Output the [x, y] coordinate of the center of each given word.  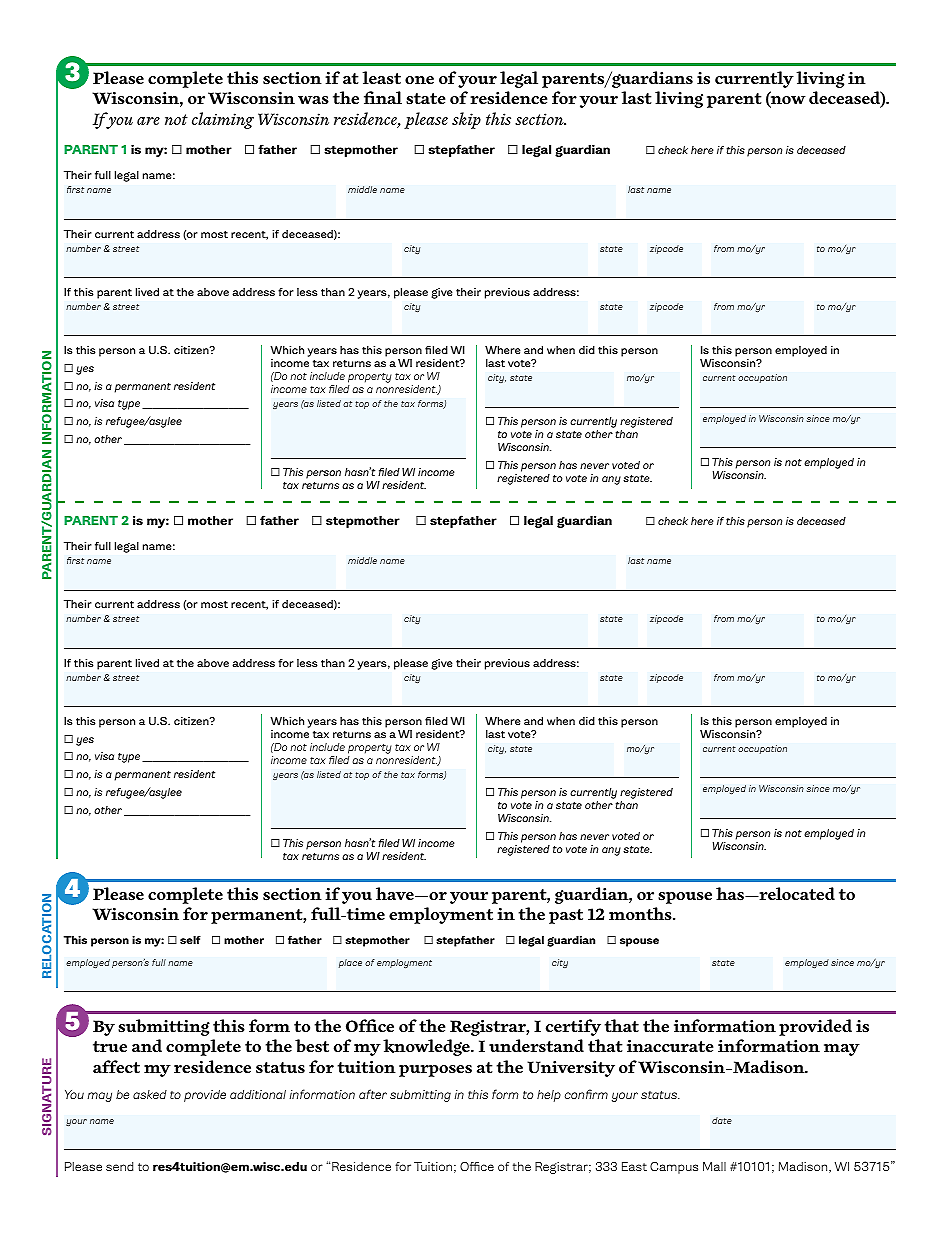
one [419, 80]
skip [466, 120]
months [641, 913]
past [566, 916]
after [373, 1094]
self [190, 940]
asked [150, 1094]
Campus [674, 1168]
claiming [223, 120]
